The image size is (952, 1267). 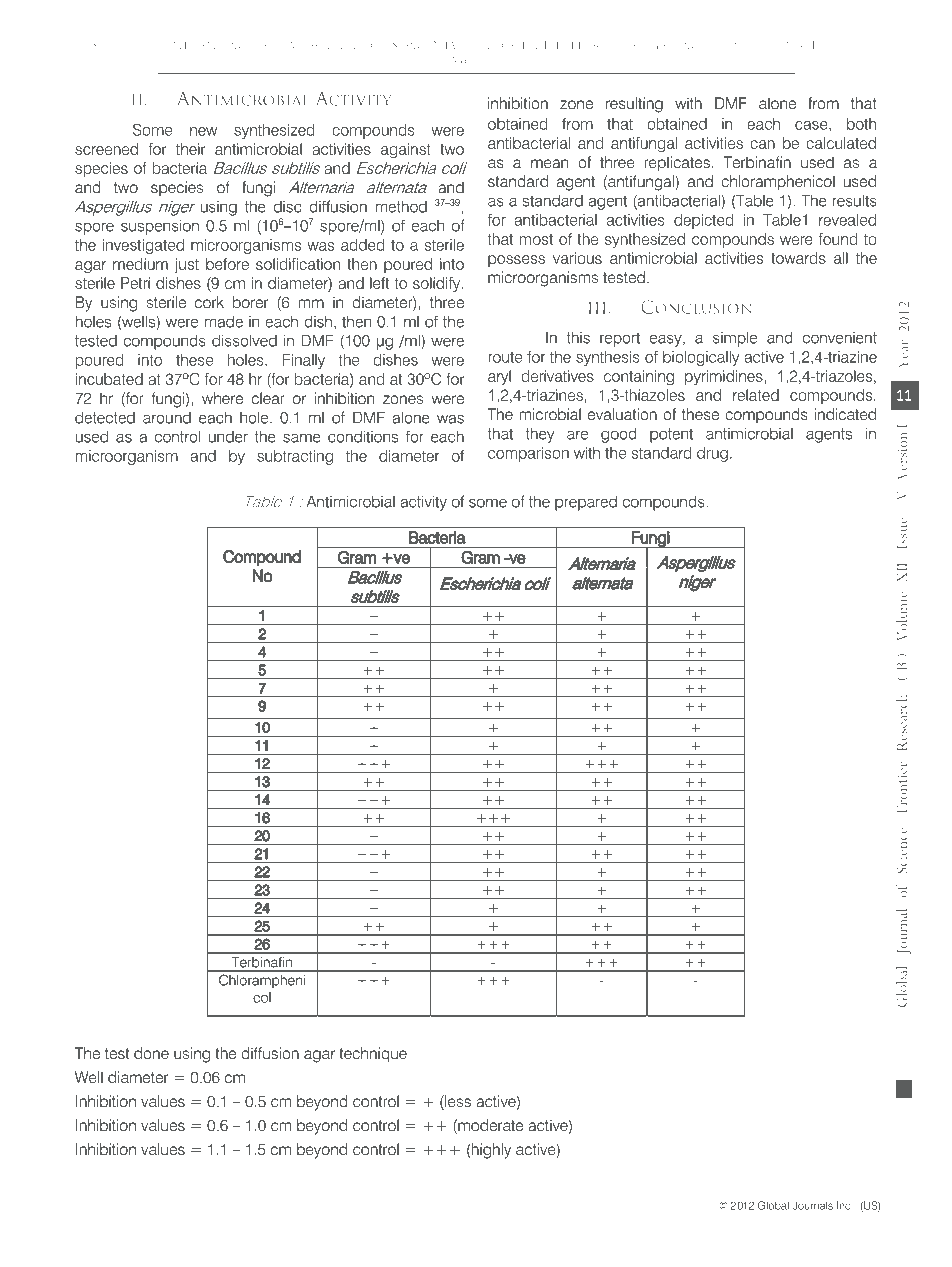 What do you see at coordinates (151, 1053) in the image?
I see `done` at bounding box center [151, 1053].
